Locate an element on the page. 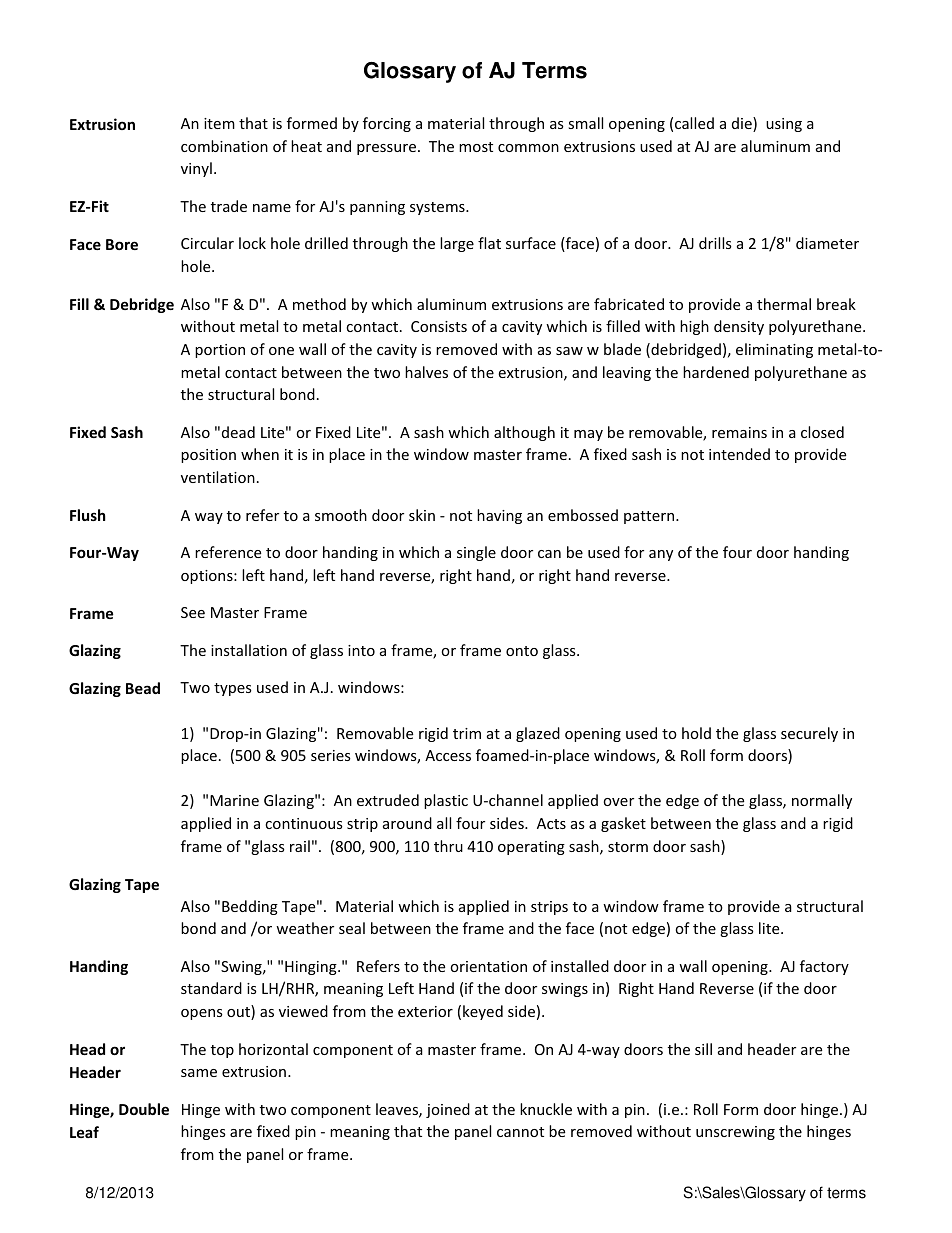  most is located at coordinates (476, 147).
